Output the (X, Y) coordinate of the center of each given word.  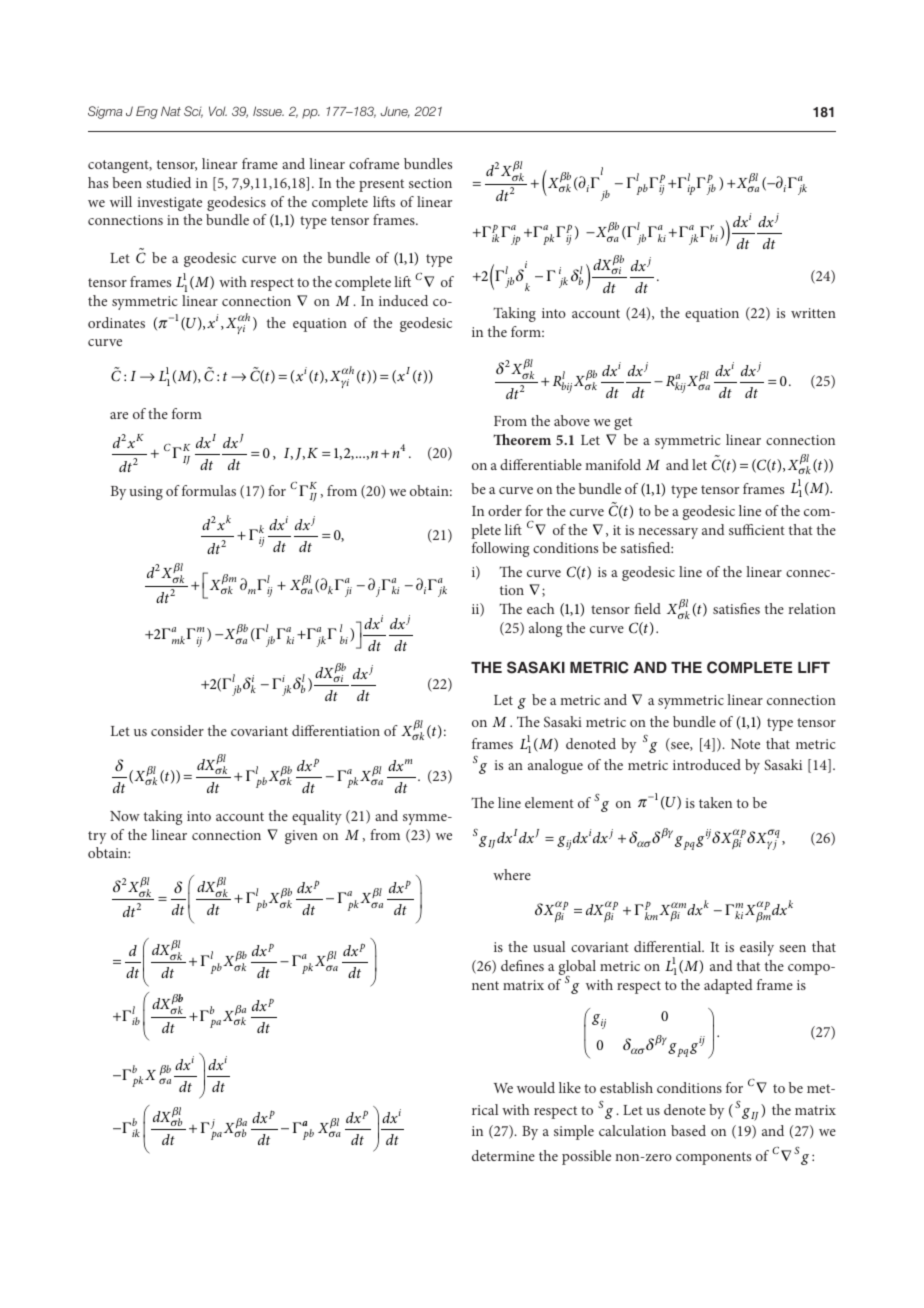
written (813, 313)
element (549, 802)
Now (125, 816)
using (146, 493)
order (505, 510)
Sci (193, 112)
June (395, 112)
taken (715, 802)
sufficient (757, 529)
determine (503, 1155)
